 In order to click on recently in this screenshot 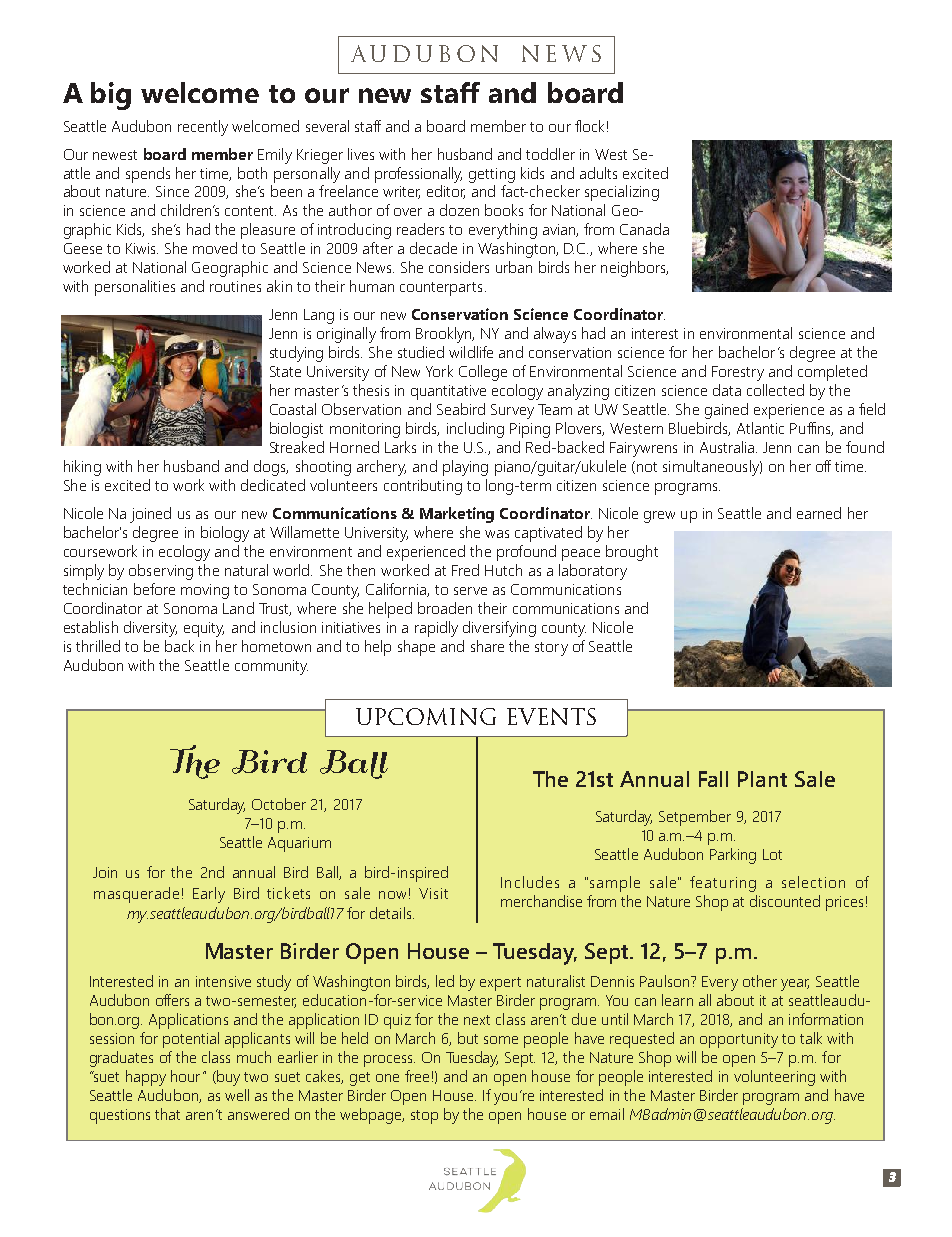, I will do `click(203, 128)`.
